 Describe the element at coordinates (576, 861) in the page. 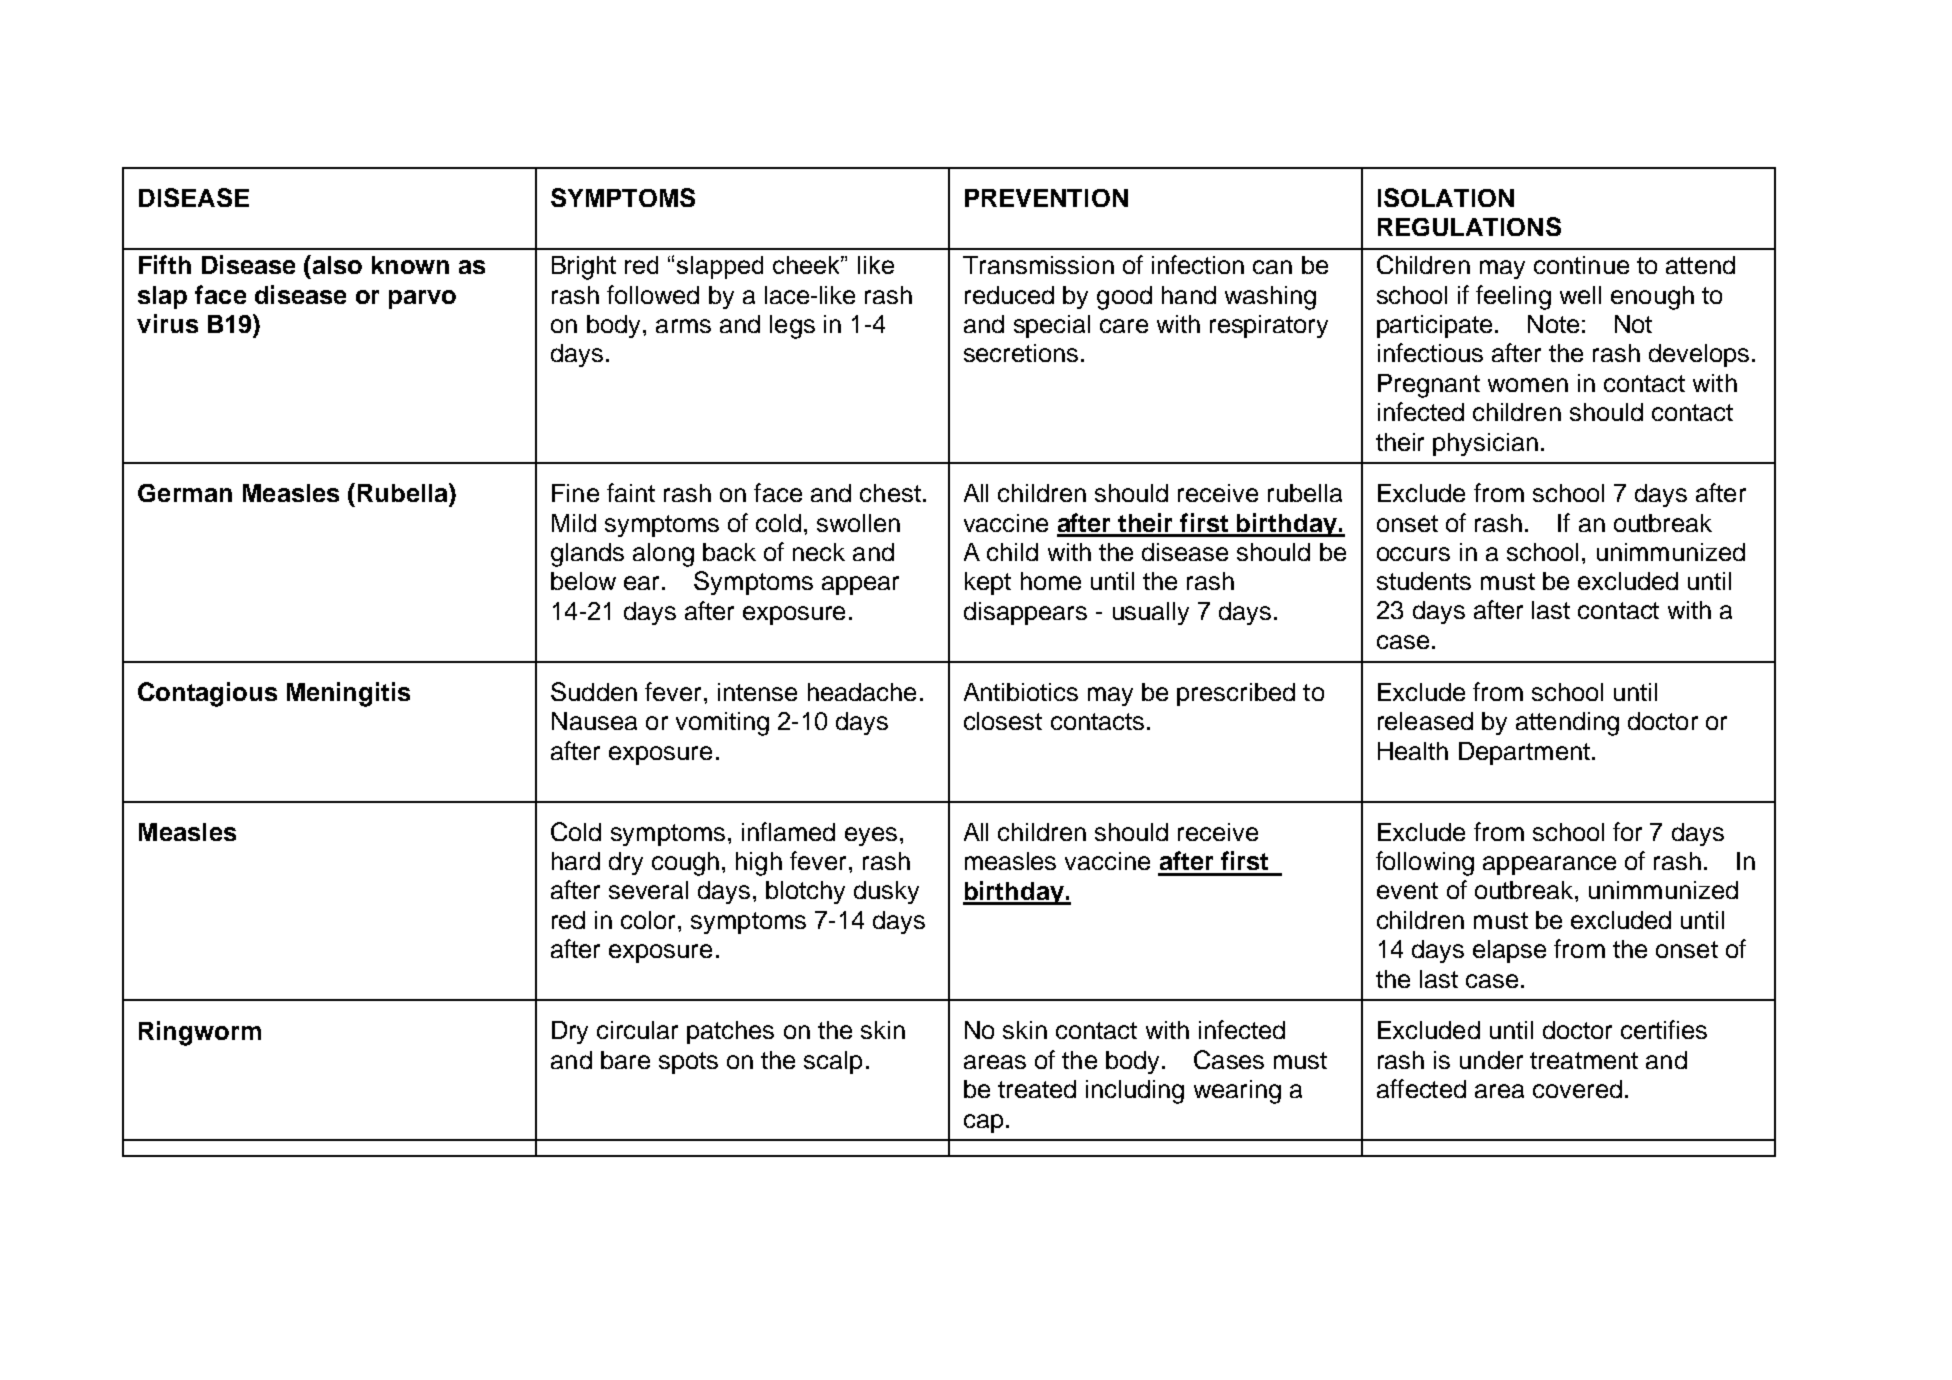

I see `hard` at that location.
